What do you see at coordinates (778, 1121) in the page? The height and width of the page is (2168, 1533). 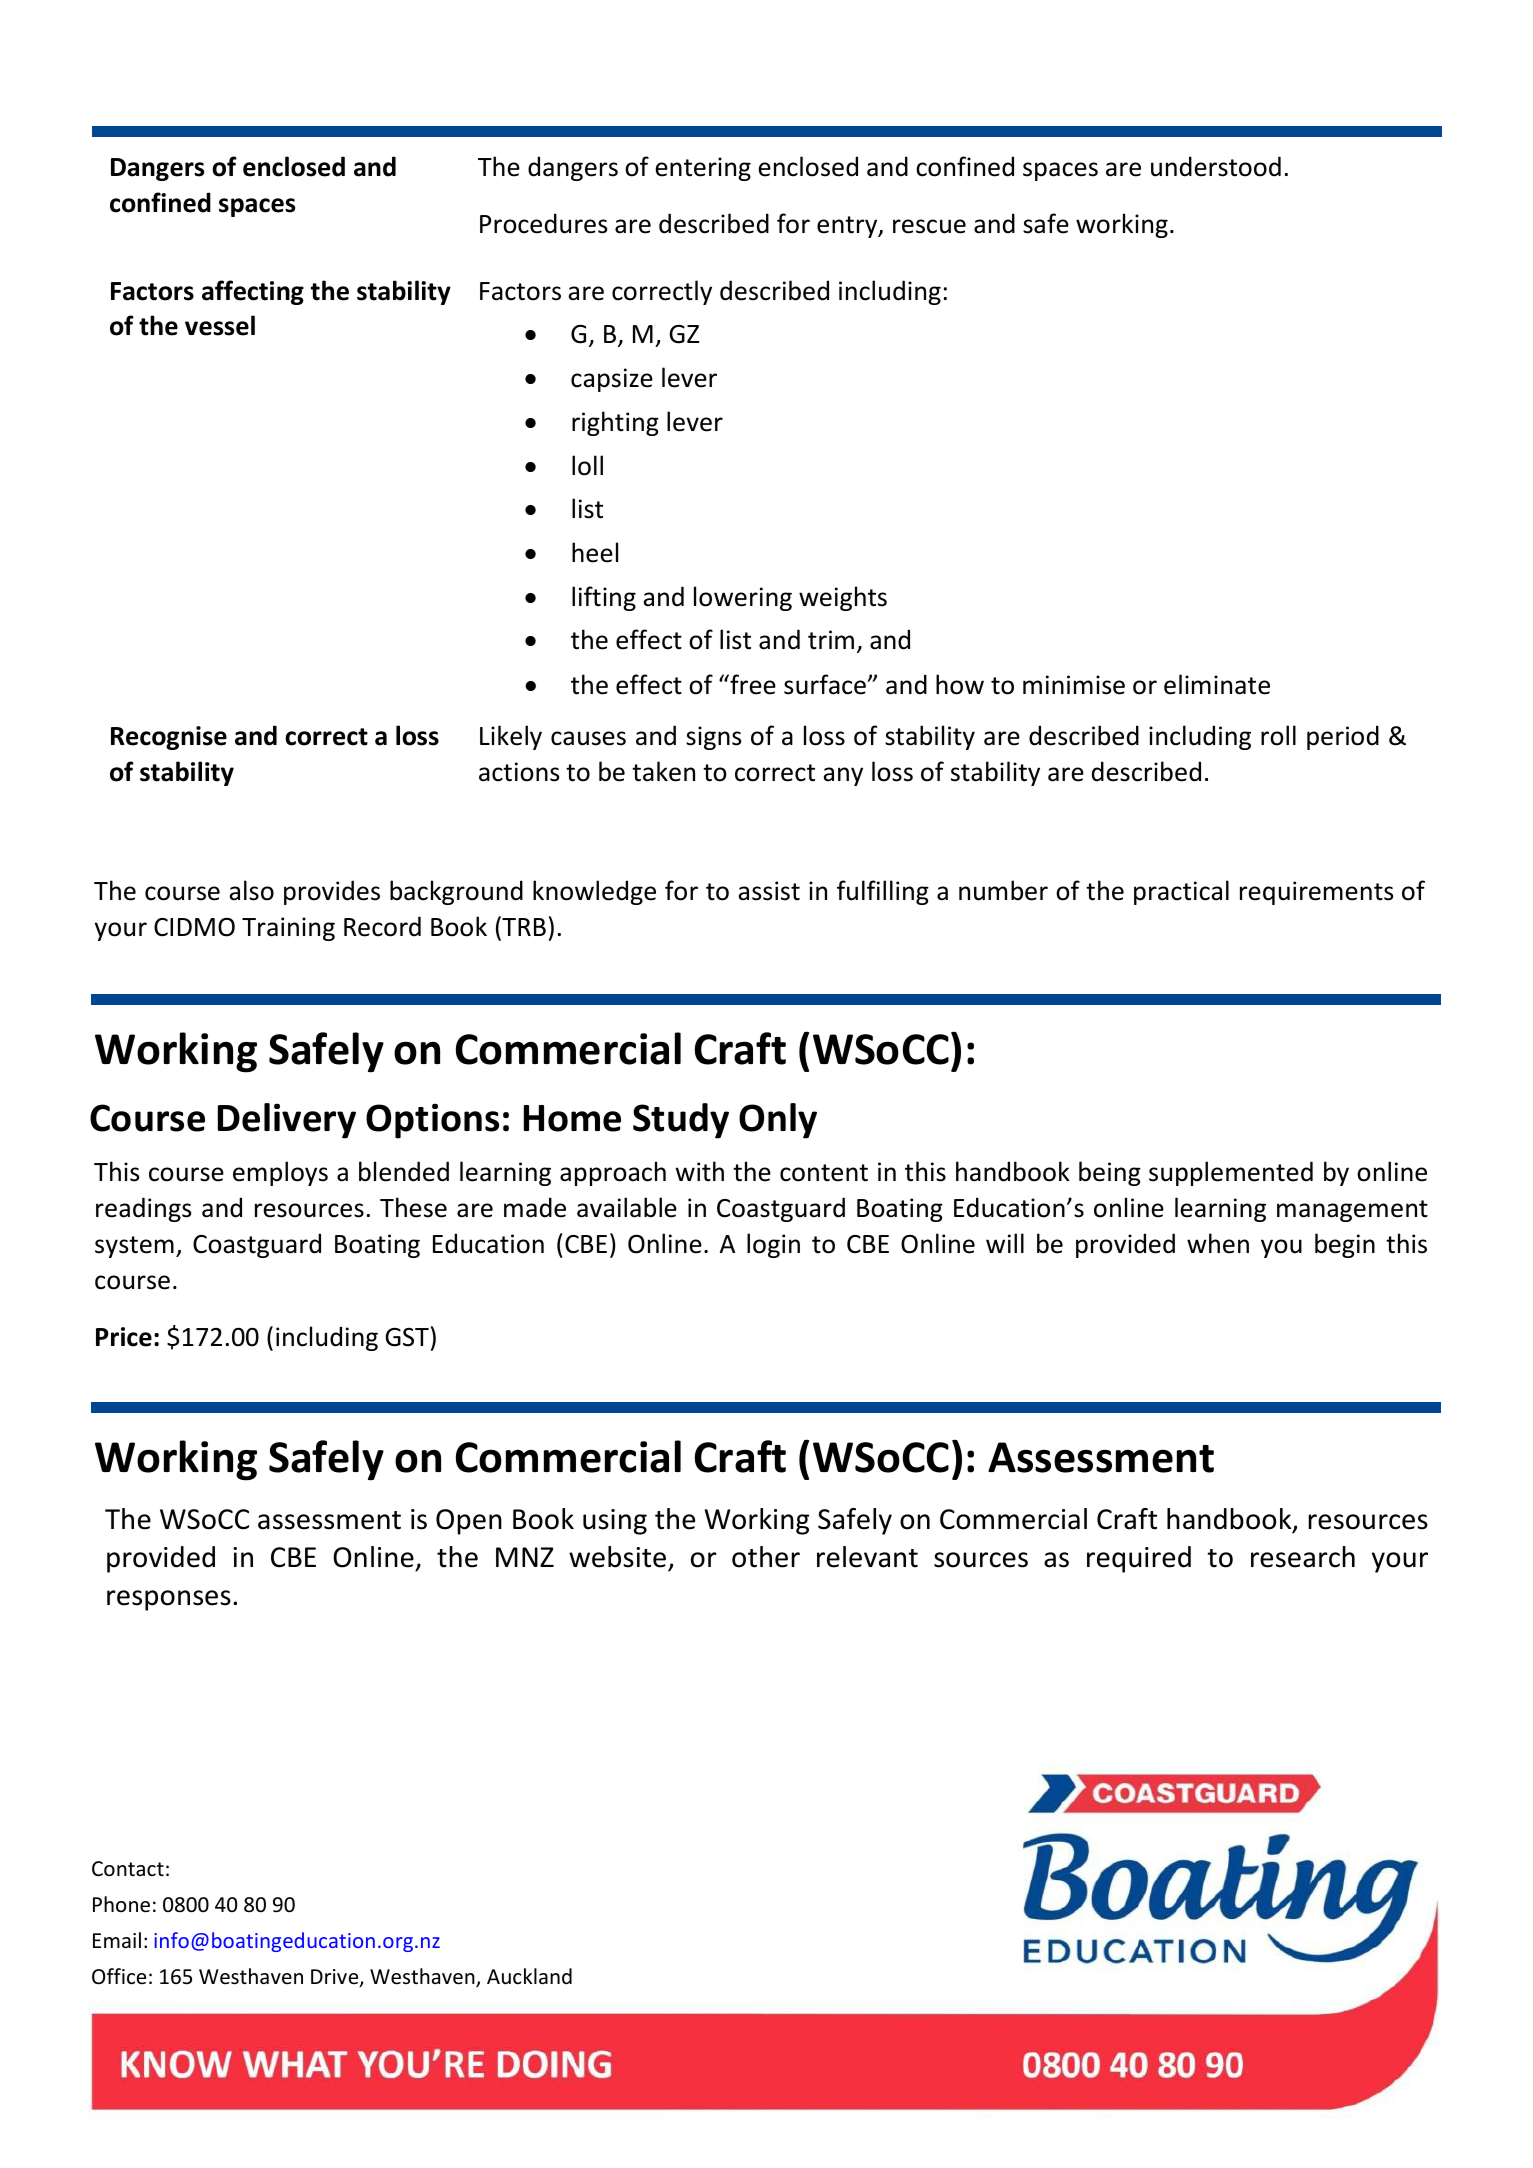 I see `Only` at bounding box center [778, 1121].
